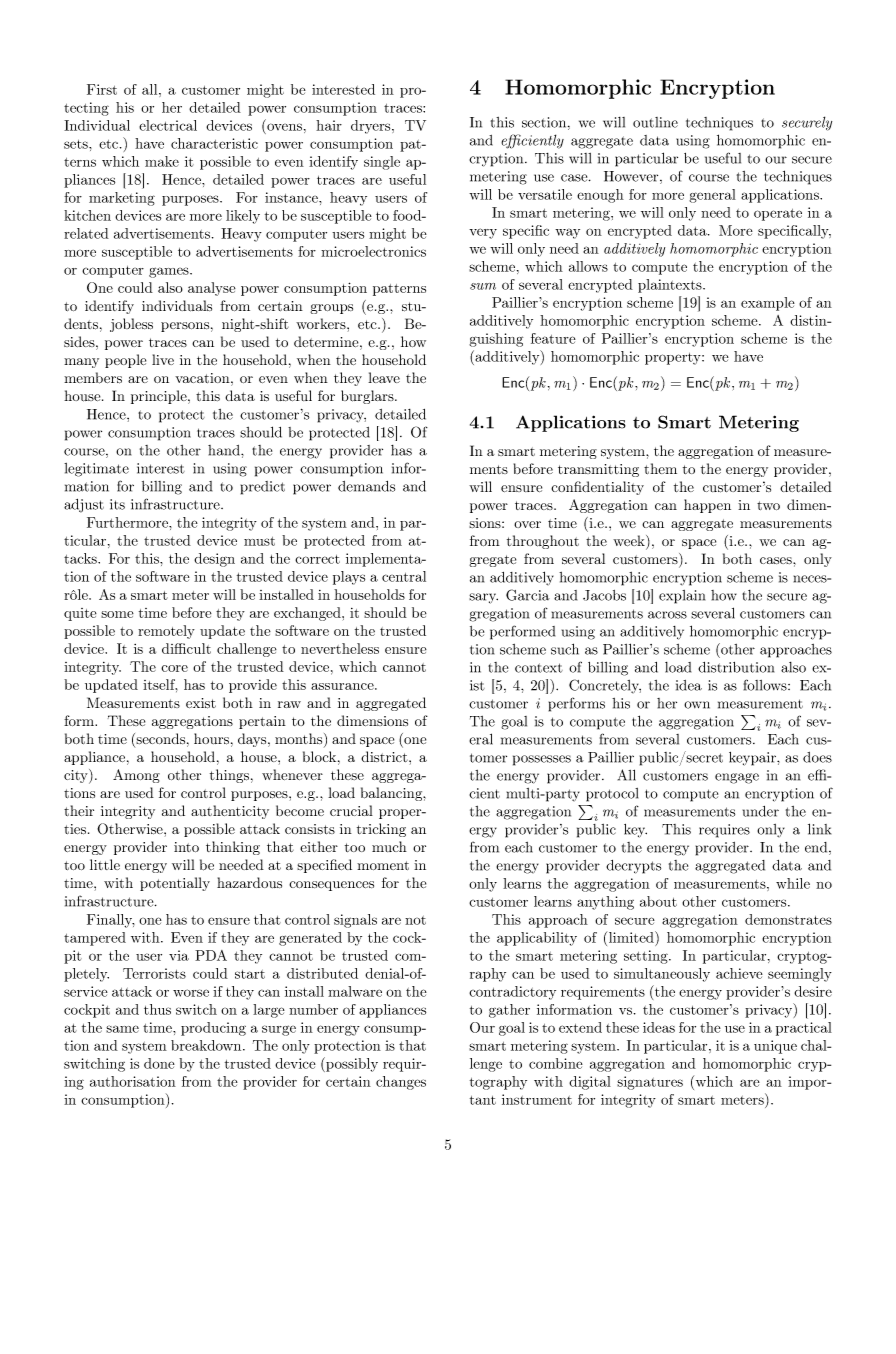  What do you see at coordinates (768, 304) in the page?
I see `example` at bounding box center [768, 304].
